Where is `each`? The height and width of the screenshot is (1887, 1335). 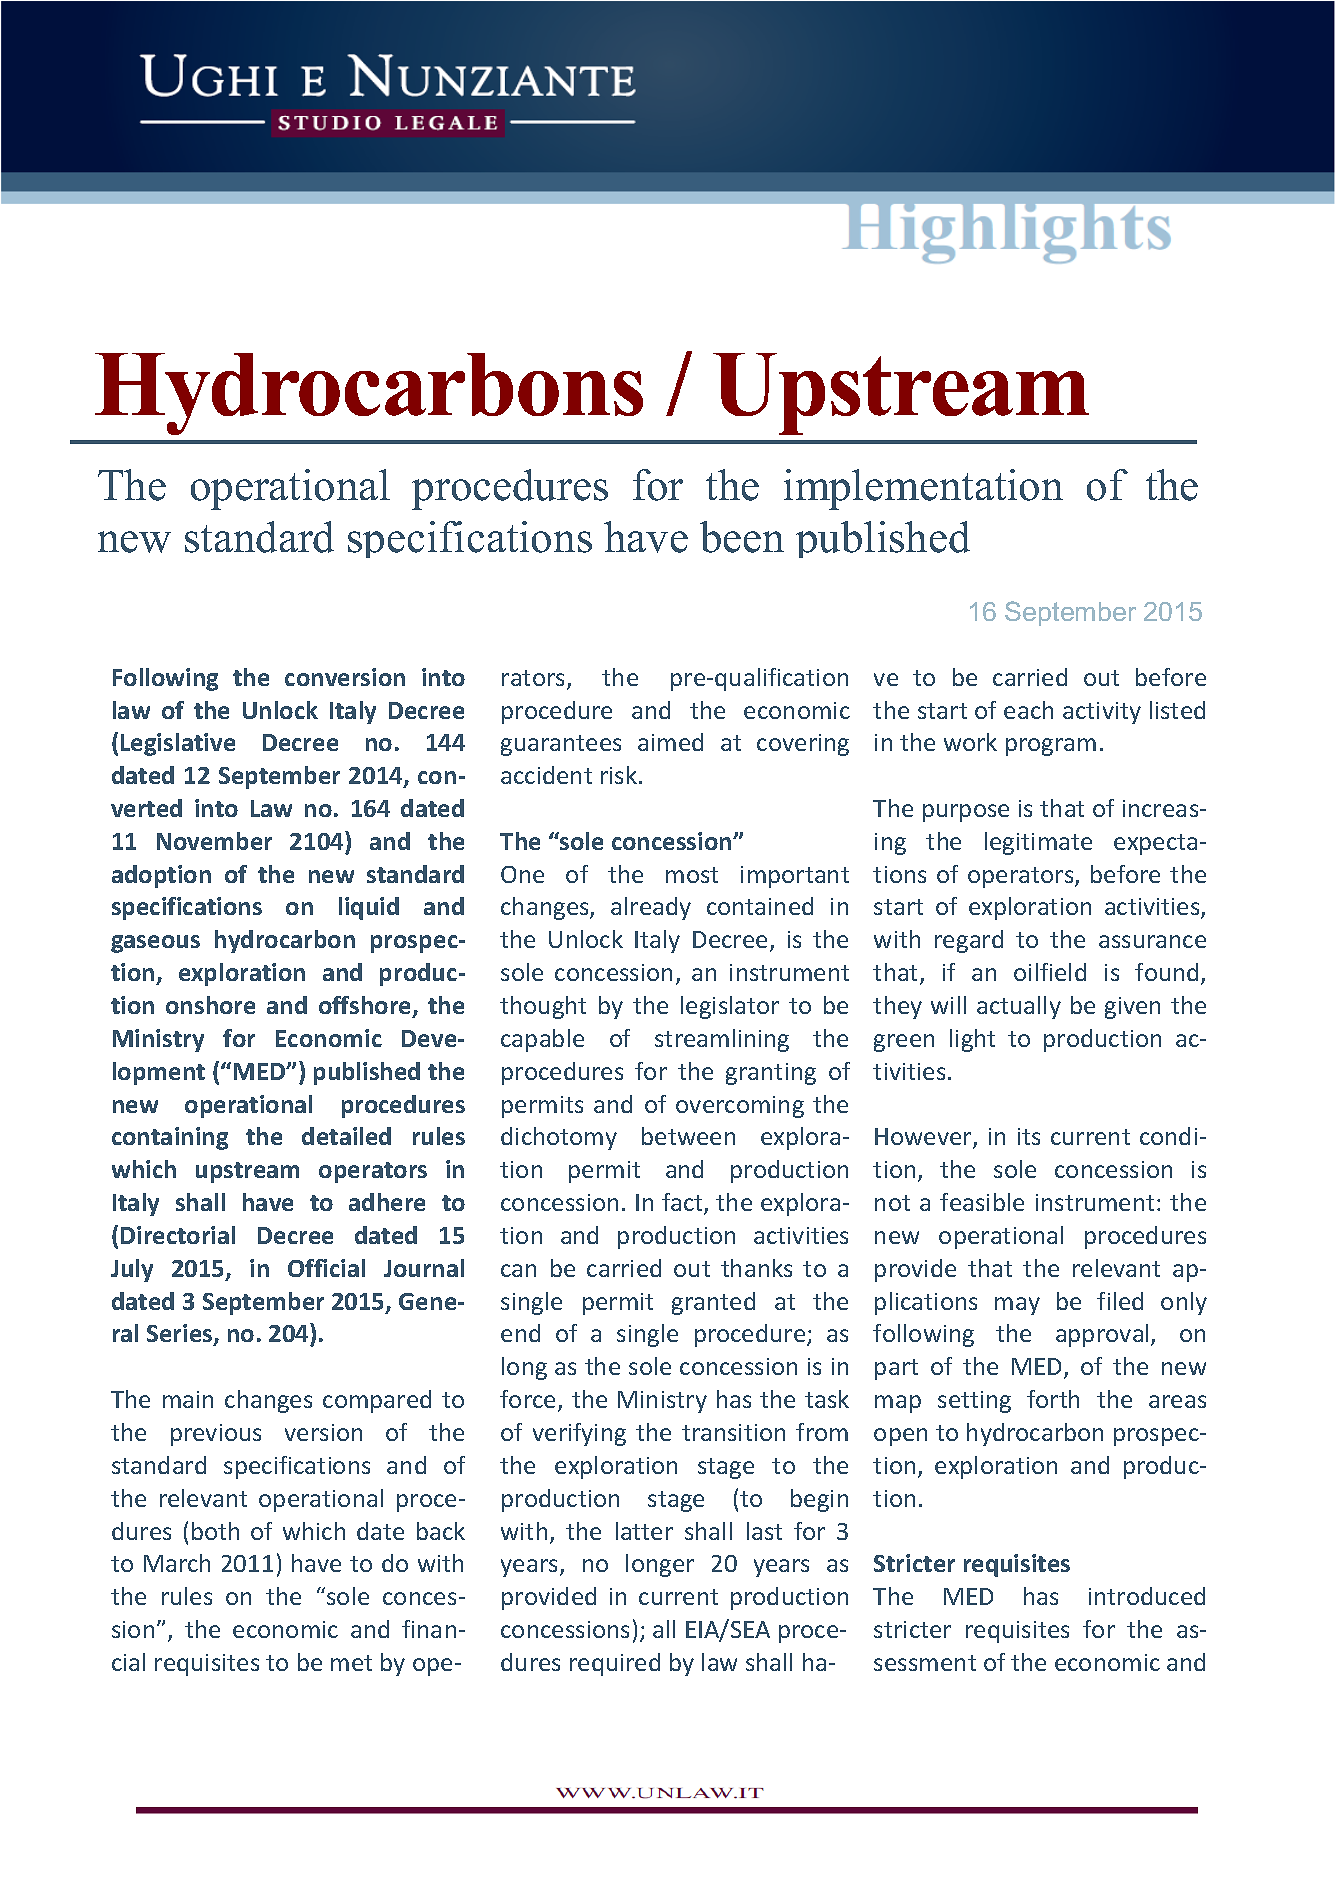 each is located at coordinates (1028, 710).
